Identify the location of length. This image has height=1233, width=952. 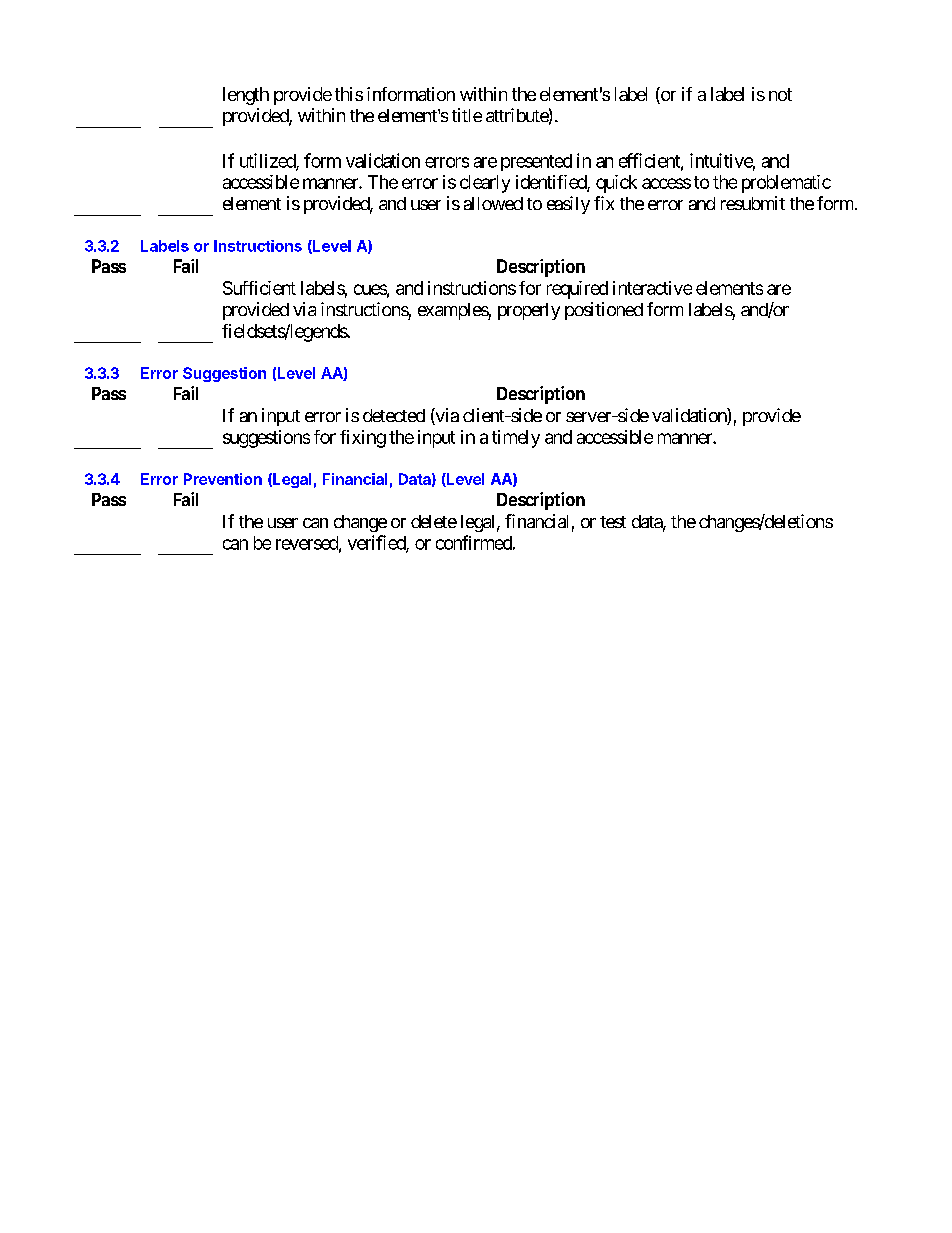
(246, 96).
